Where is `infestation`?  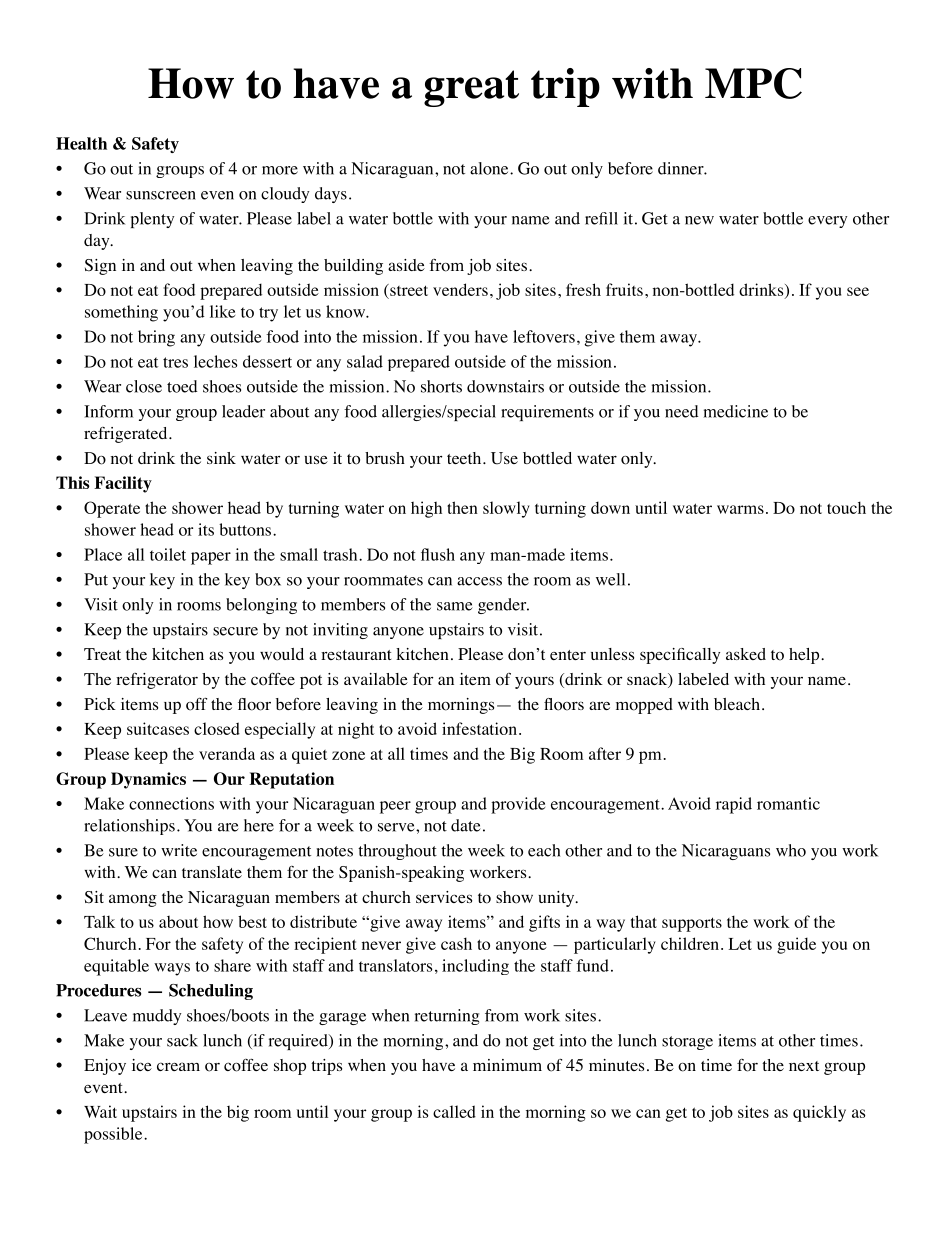
infestation is located at coordinates (479, 728).
